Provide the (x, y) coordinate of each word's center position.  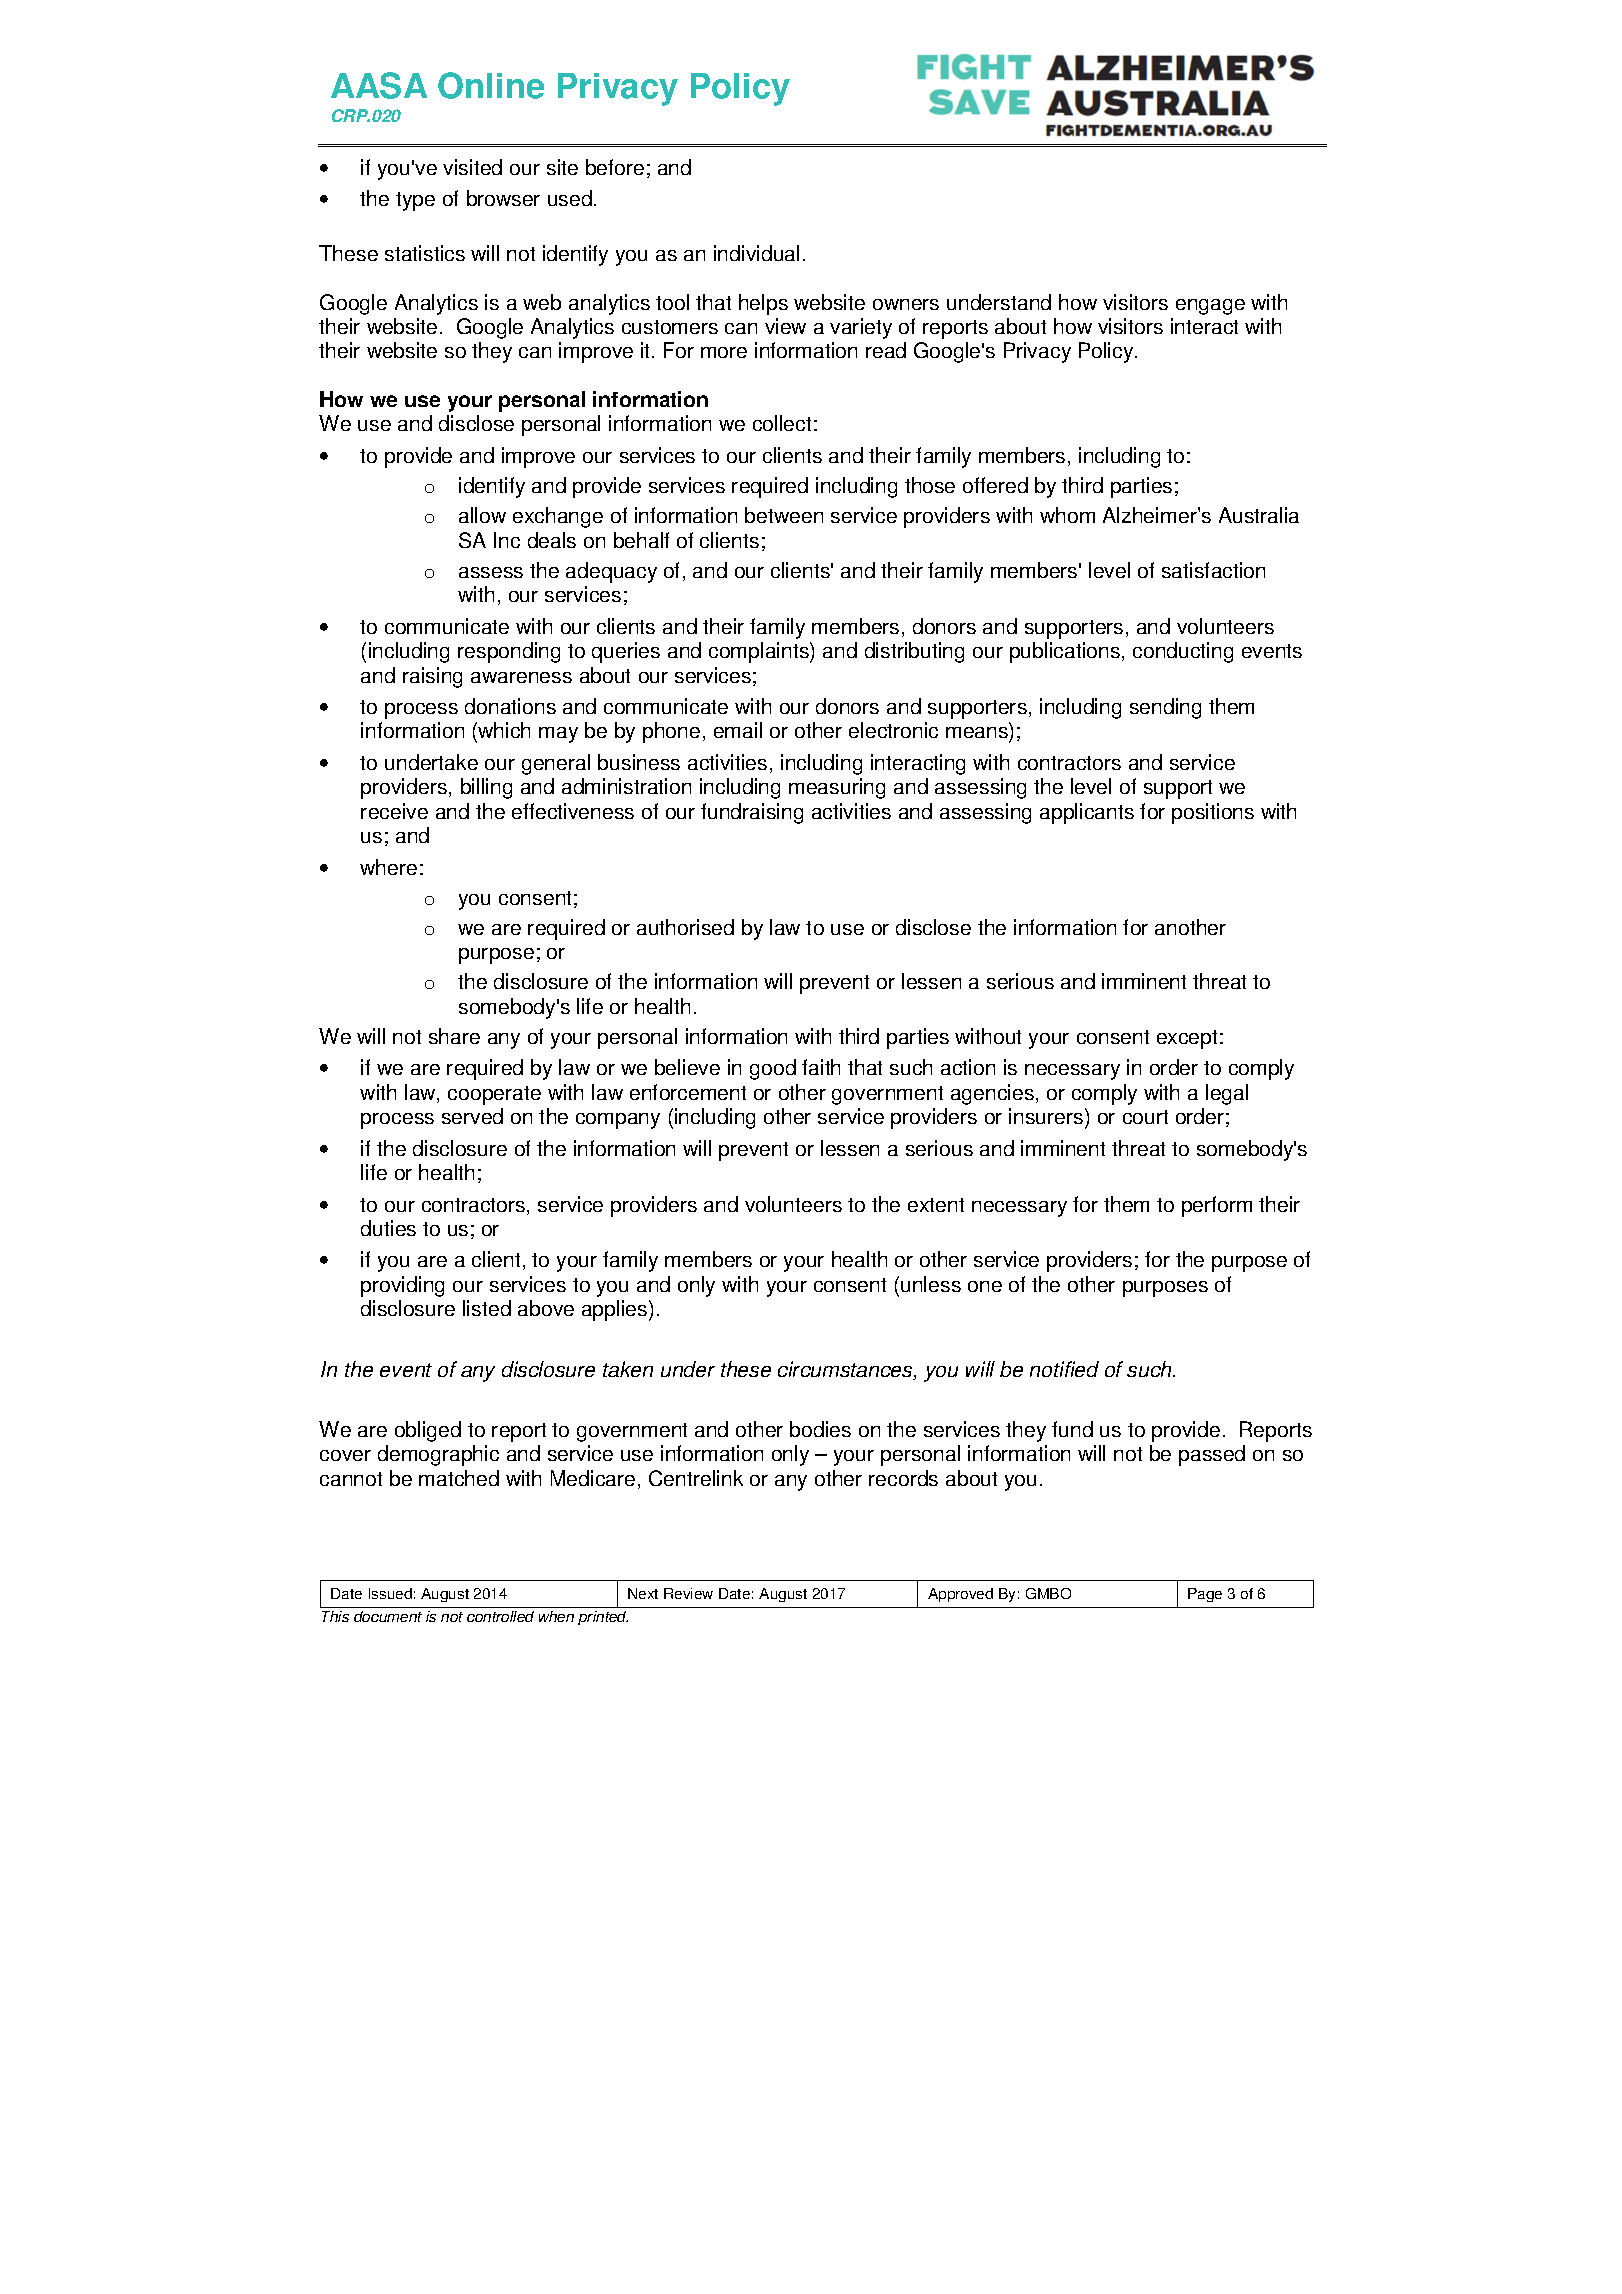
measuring (837, 788)
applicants (1087, 813)
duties (388, 1228)
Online (491, 85)
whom (1067, 515)
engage (1210, 307)
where (388, 867)
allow (482, 515)
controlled (500, 1616)
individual (756, 253)
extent (936, 1205)
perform (1217, 1206)
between (784, 515)
